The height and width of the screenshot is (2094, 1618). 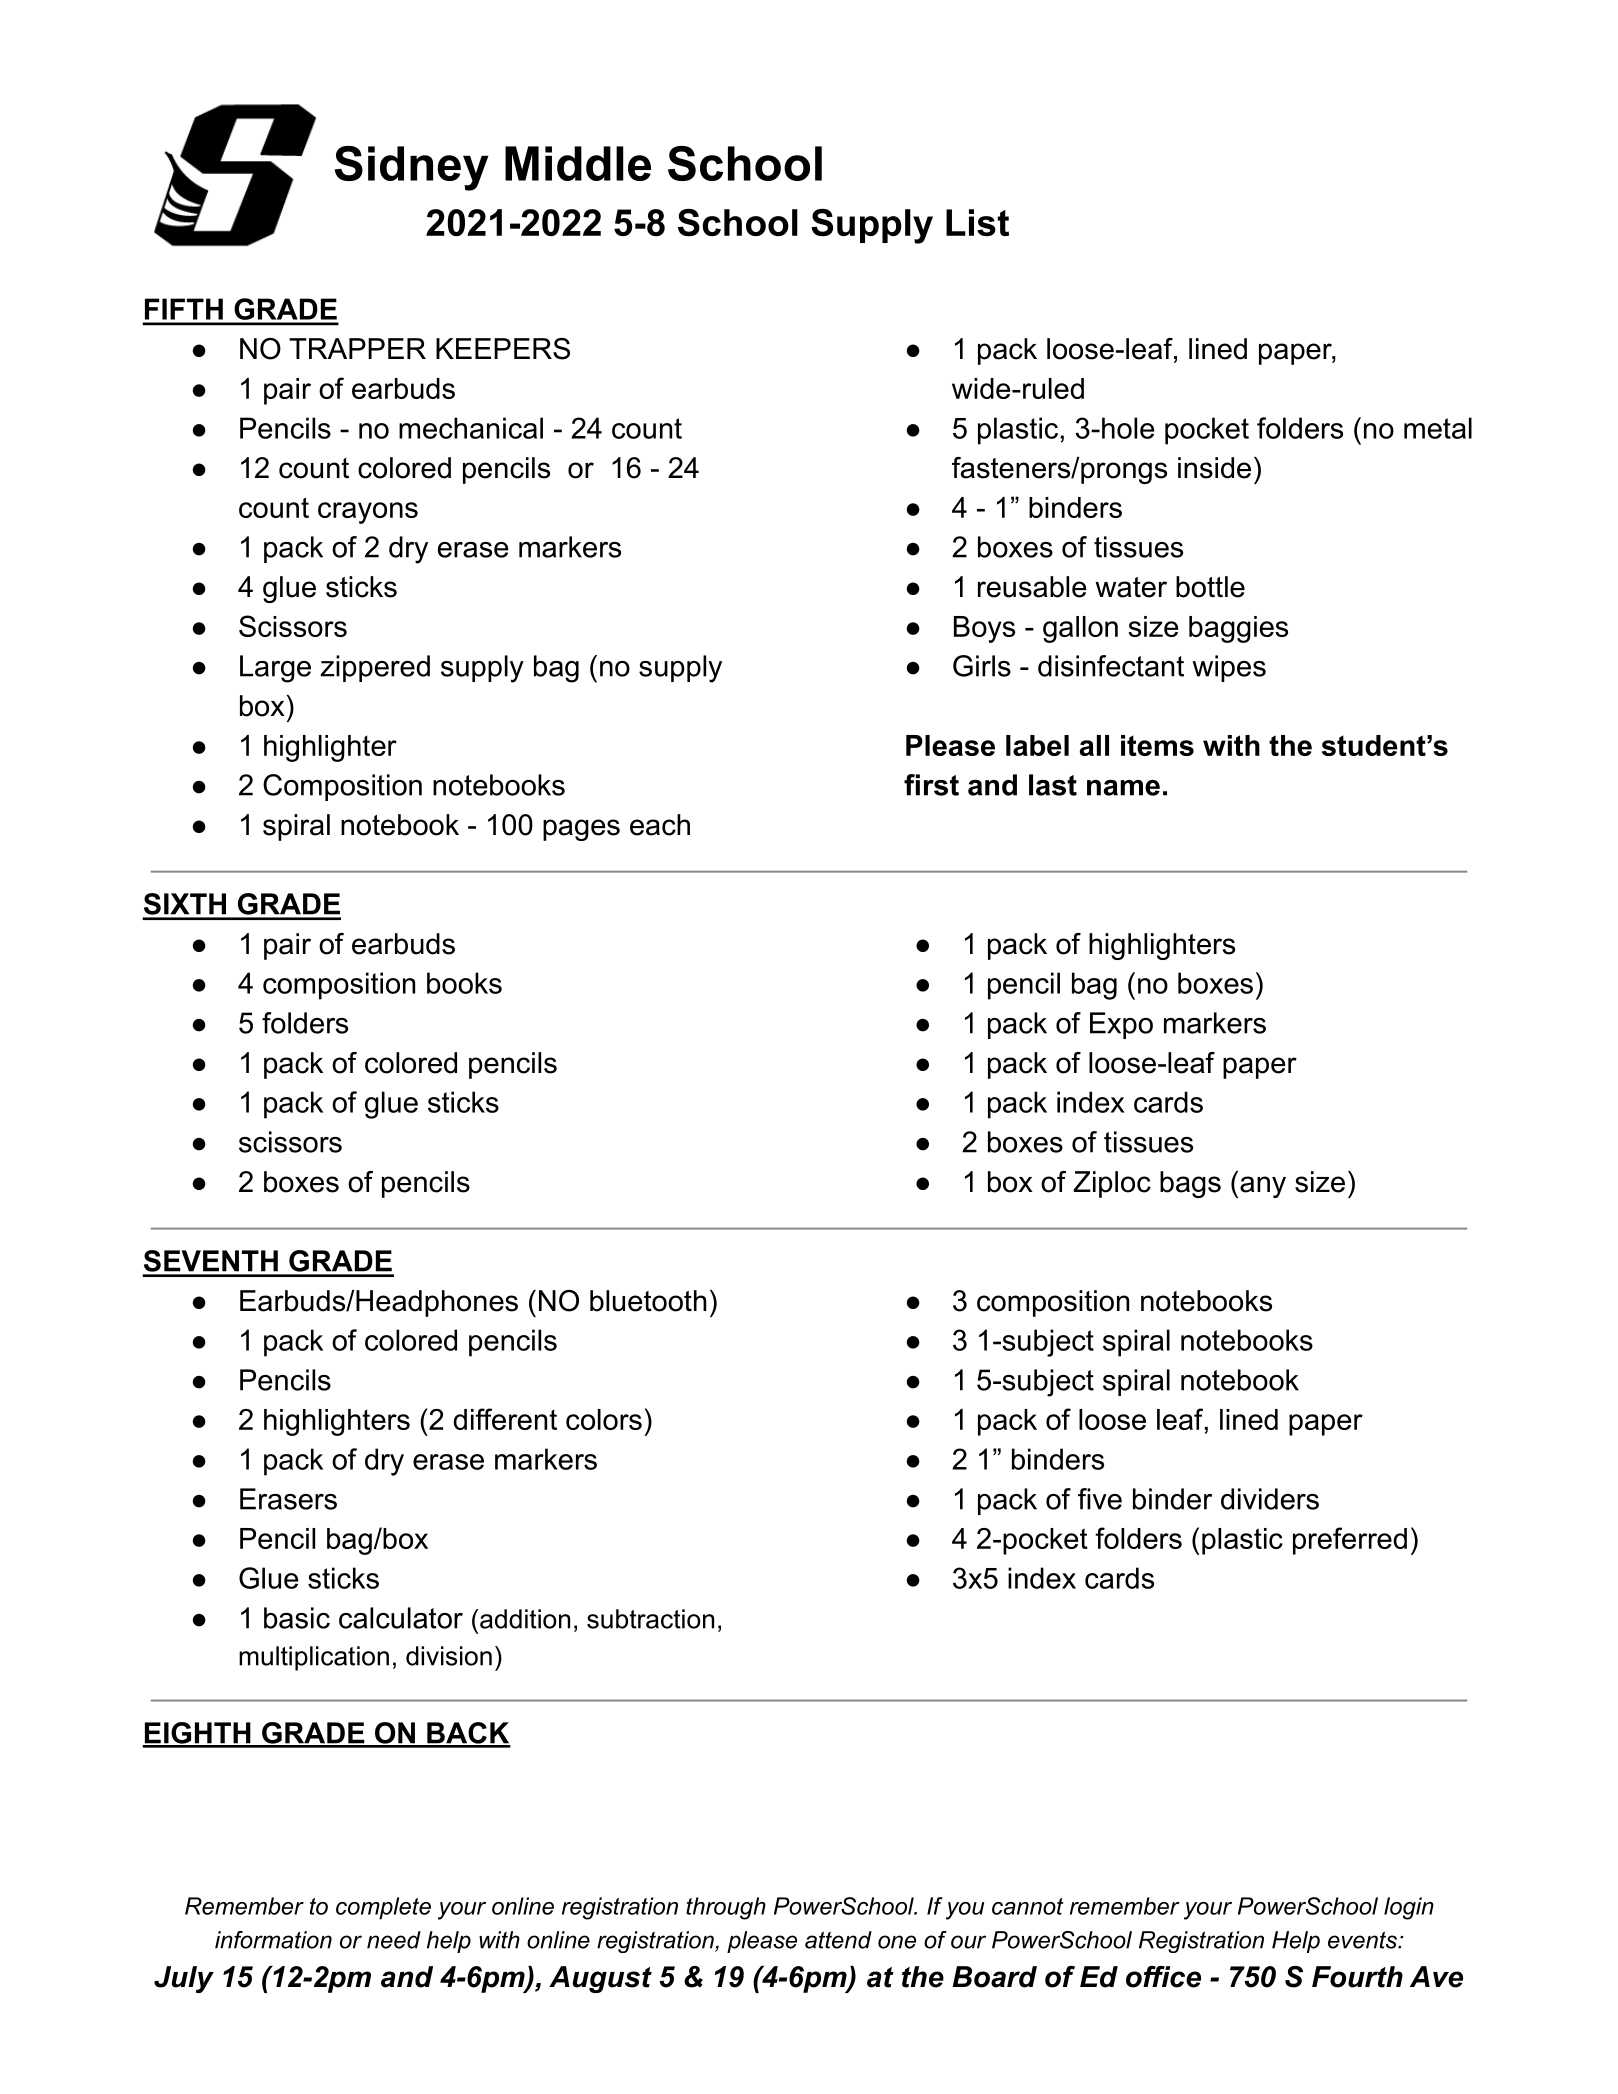 I want to click on attend, so click(x=838, y=1940).
